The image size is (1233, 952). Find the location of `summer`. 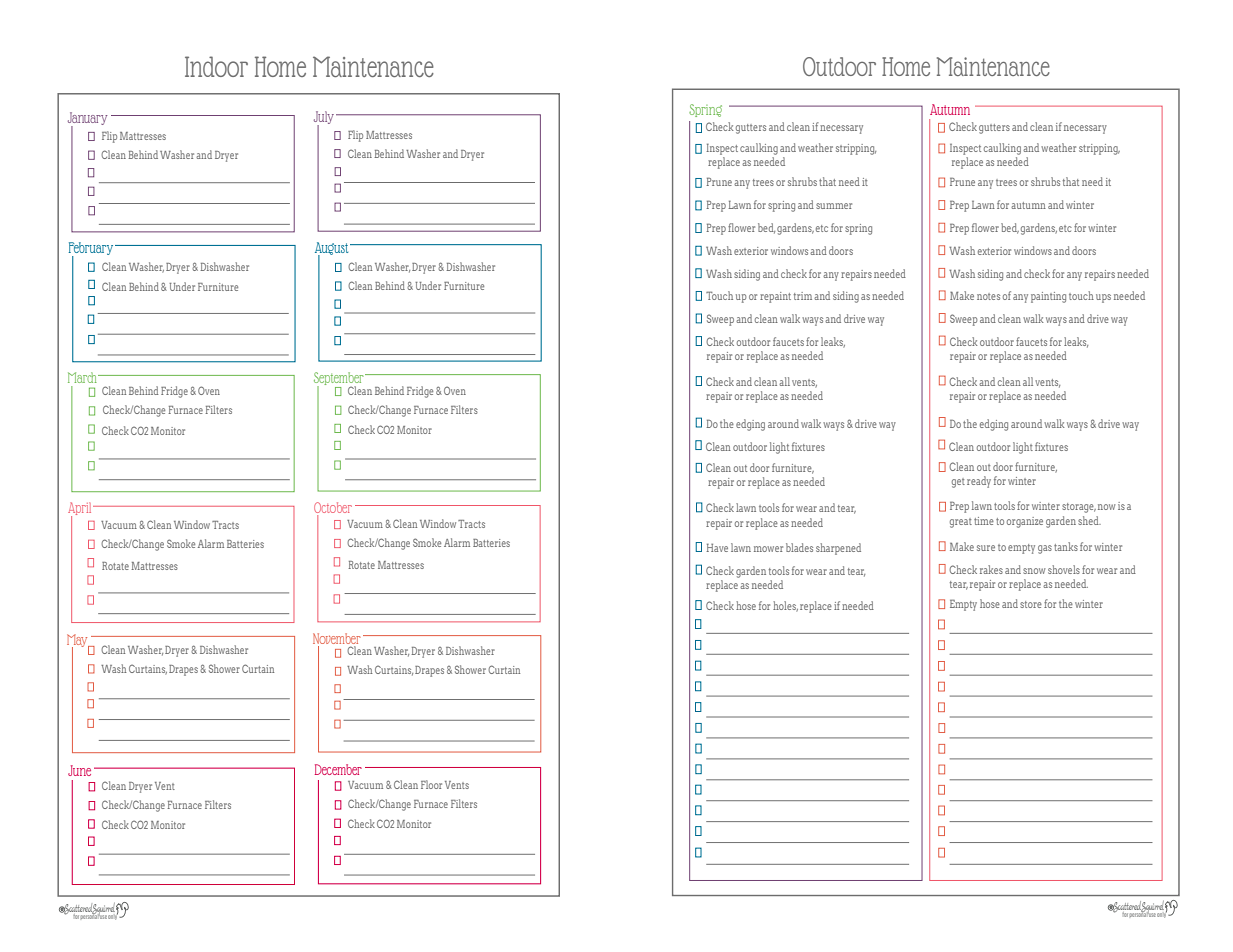

summer is located at coordinates (834, 206).
